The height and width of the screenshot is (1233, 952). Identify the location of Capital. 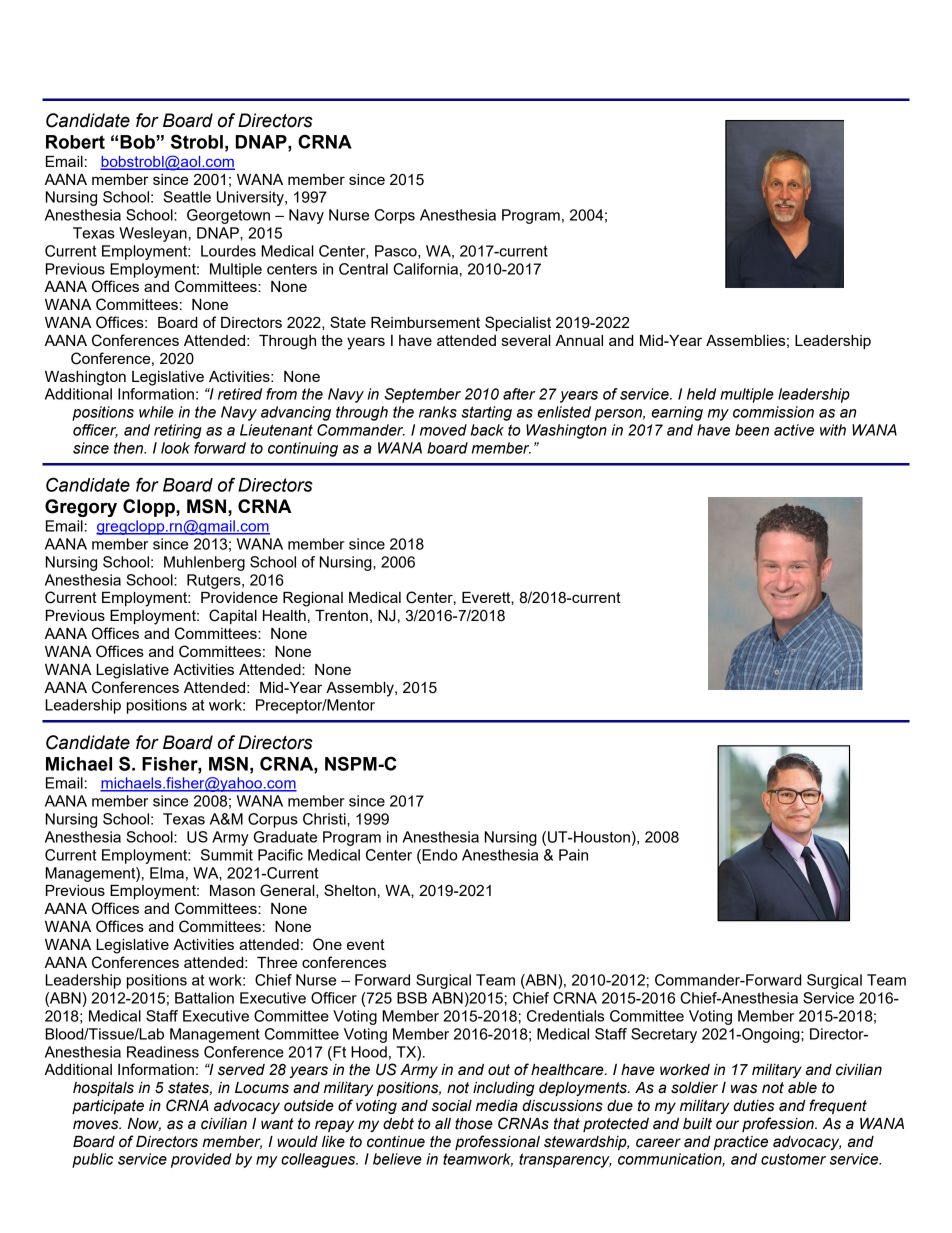
(233, 616).
